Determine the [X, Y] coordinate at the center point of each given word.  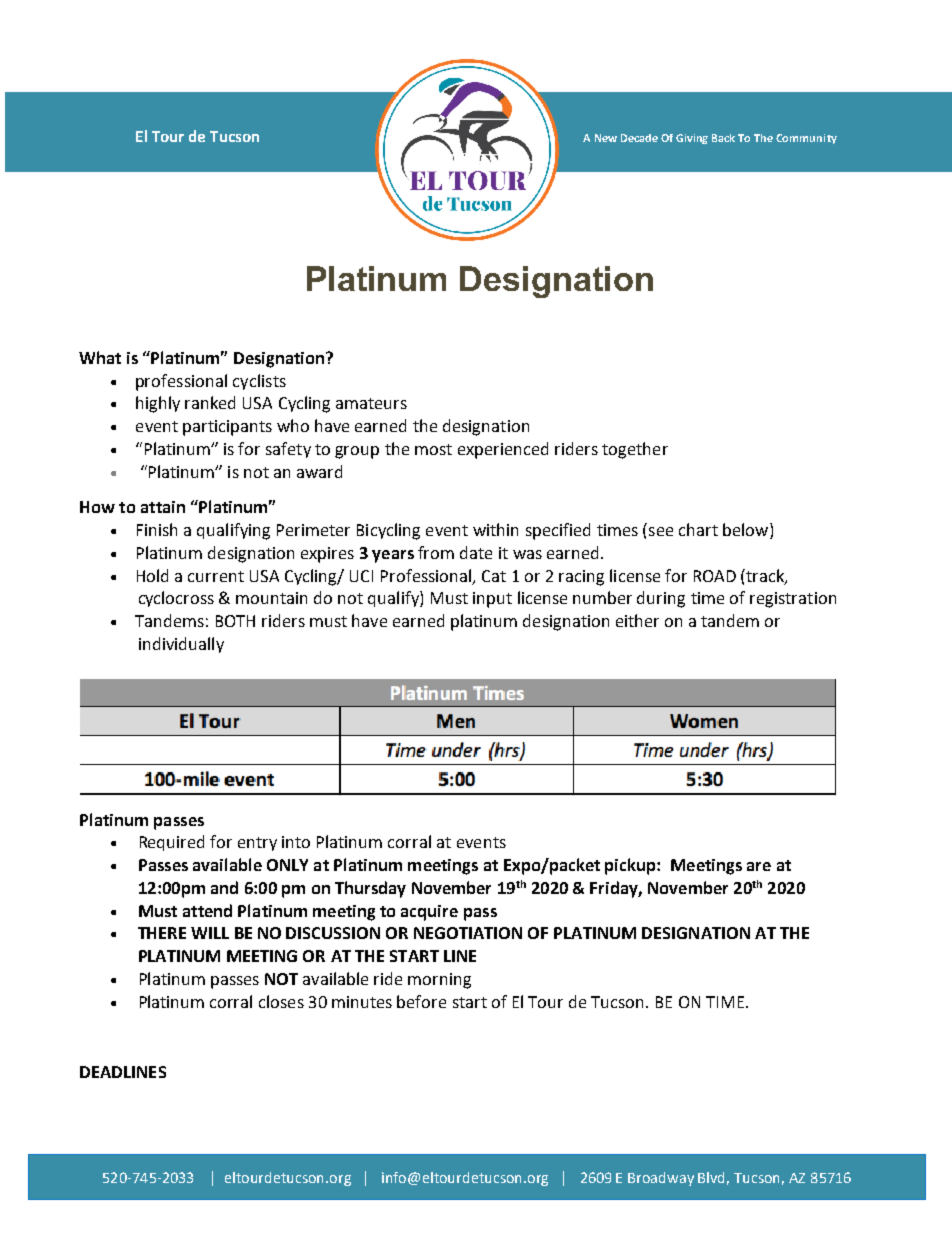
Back [723, 138]
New [606, 138]
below [747, 531]
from [436, 552]
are [759, 866]
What [100, 357]
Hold [152, 575]
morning [439, 981]
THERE [162, 933]
